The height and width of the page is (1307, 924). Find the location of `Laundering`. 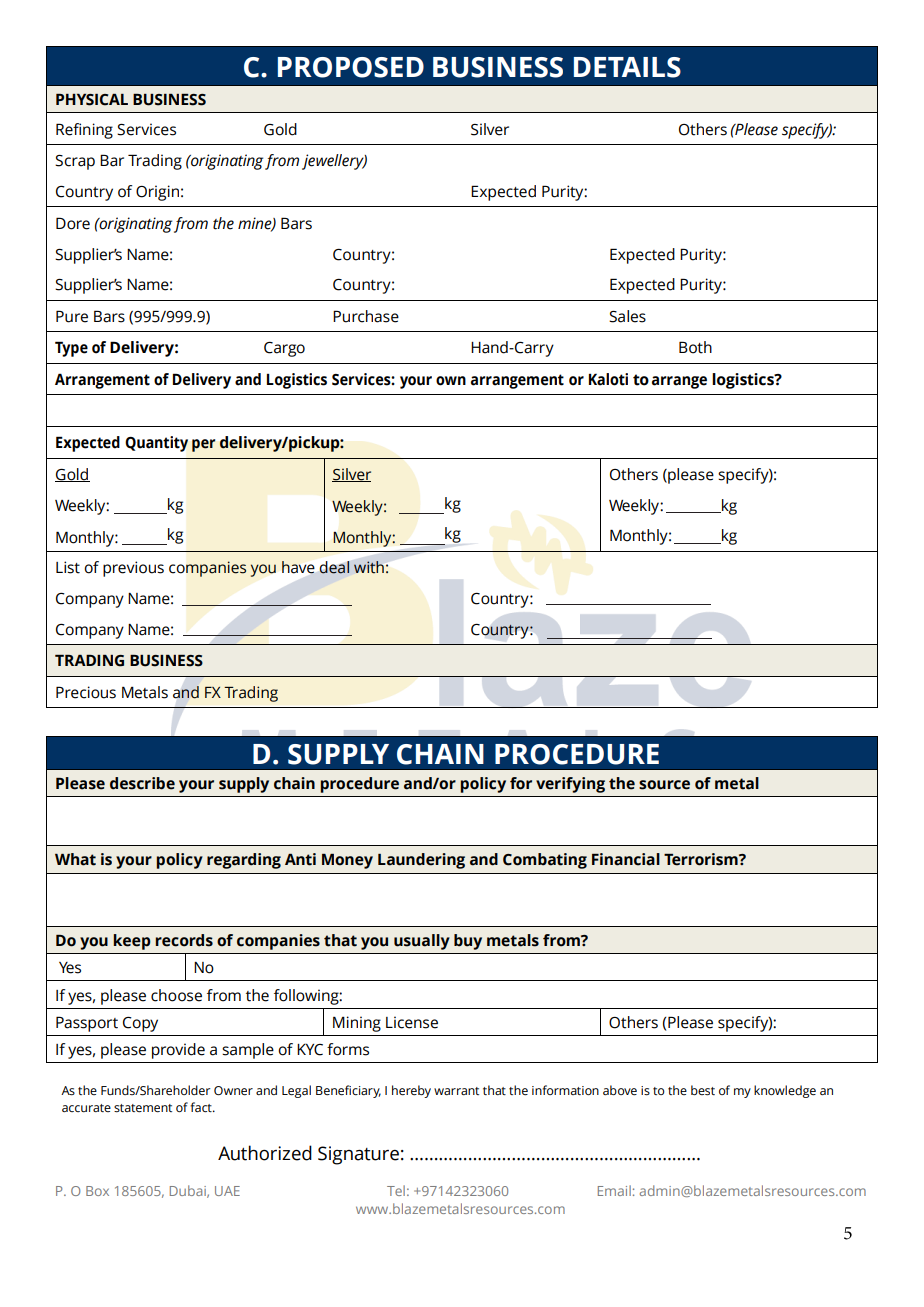

Laundering is located at coordinates (421, 861).
